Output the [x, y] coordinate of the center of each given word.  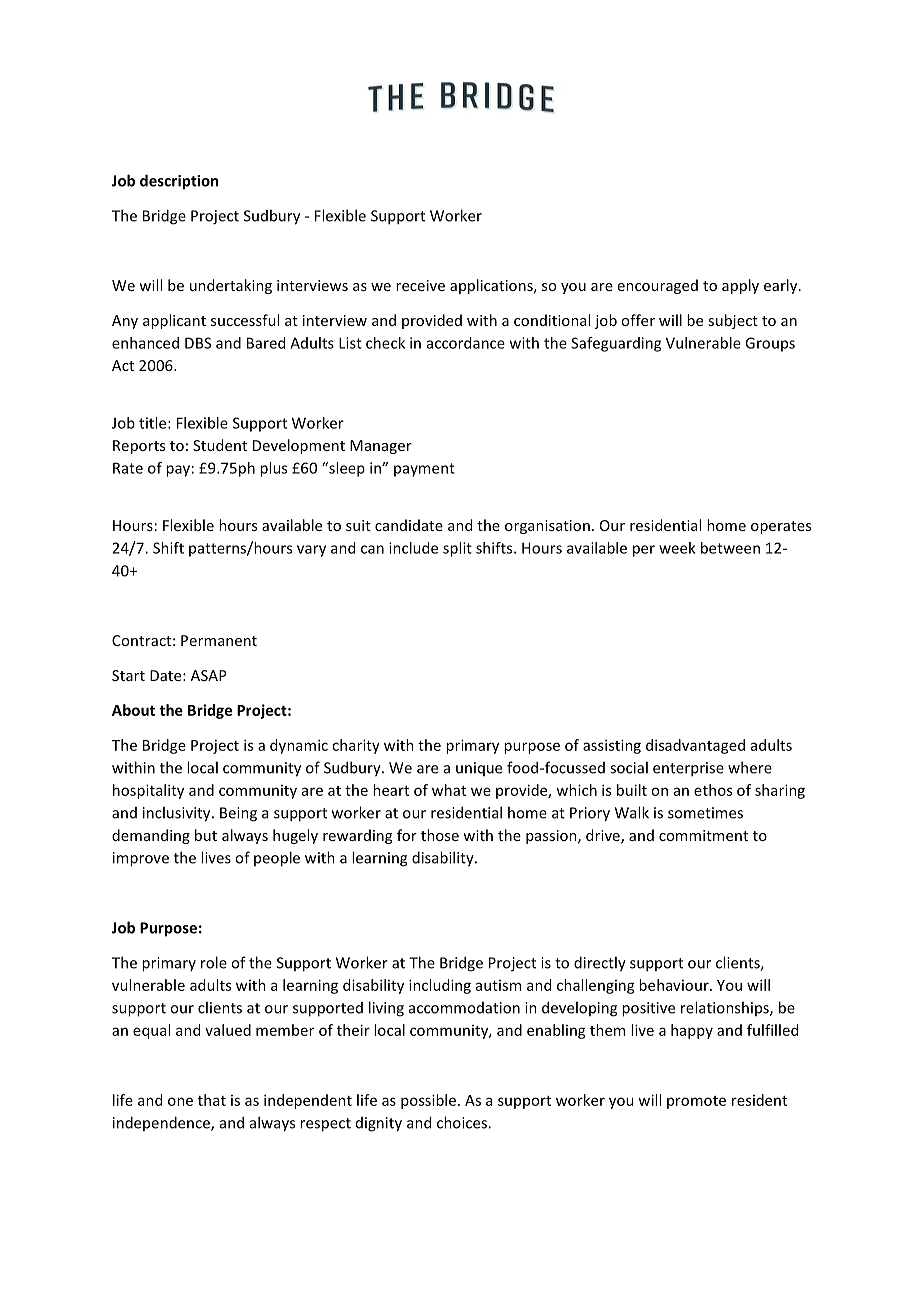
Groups [770, 344]
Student [220, 445]
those [440, 835]
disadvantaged [695, 746]
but [206, 835]
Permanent [219, 640]
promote [696, 1102]
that [212, 1100]
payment [424, 470]
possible [428, 1101]
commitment [703, 835]
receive [420, 285]
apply [740, 286]
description [179, 182]
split [457, 549]
